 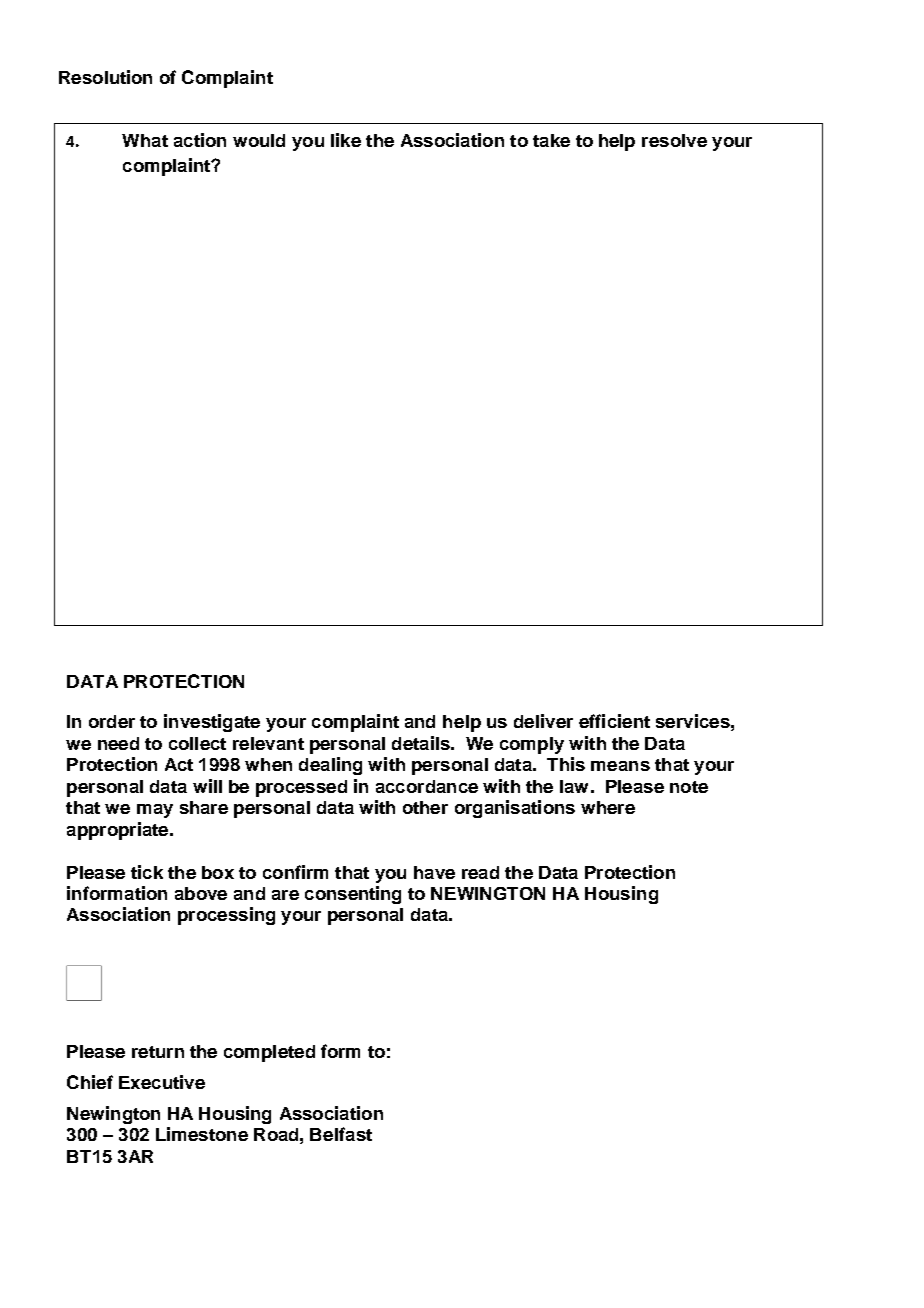 I want to click on action, so click(x=200, y=140).
